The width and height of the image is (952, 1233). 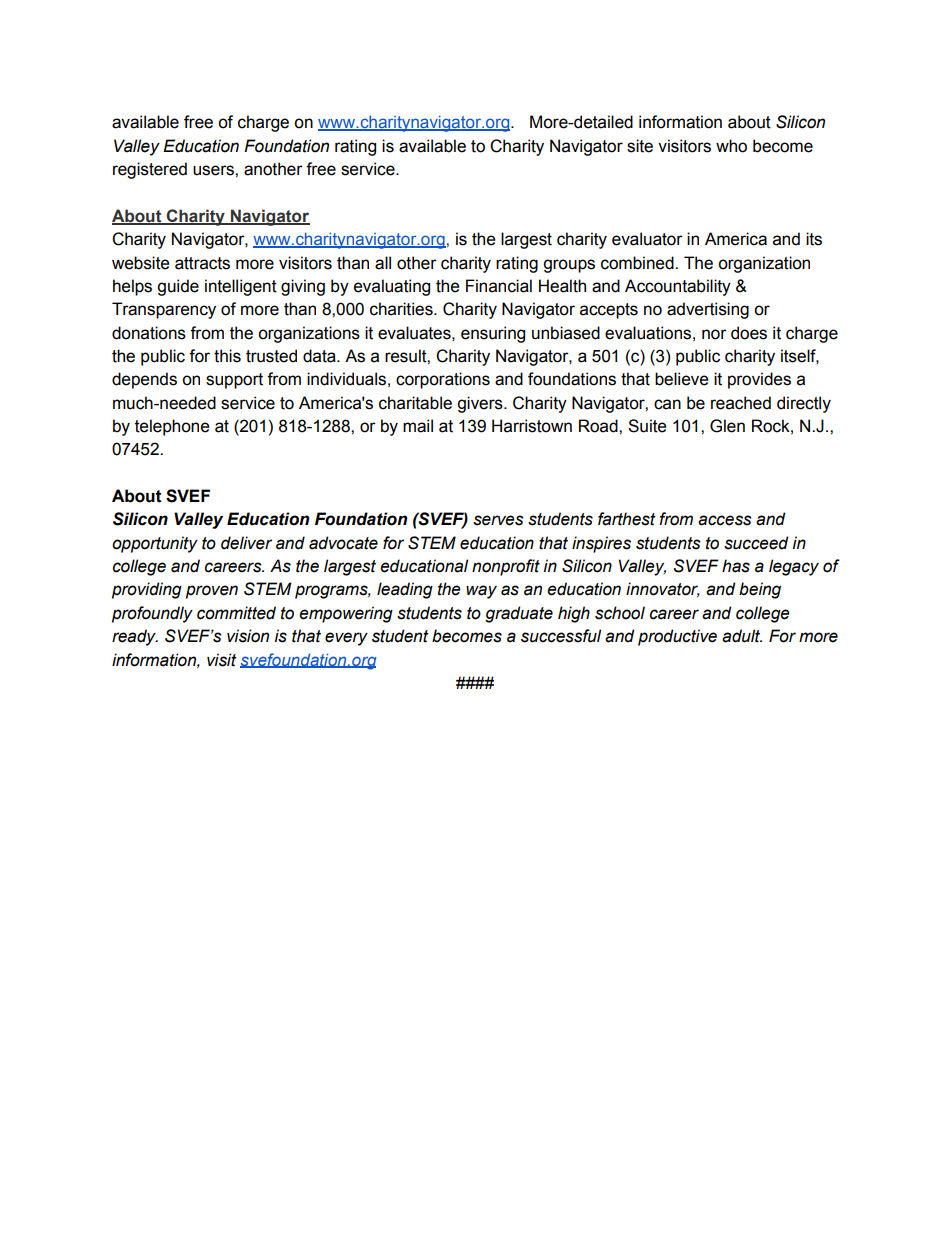 I want to click on Glen, so click(x=727, y=426).
